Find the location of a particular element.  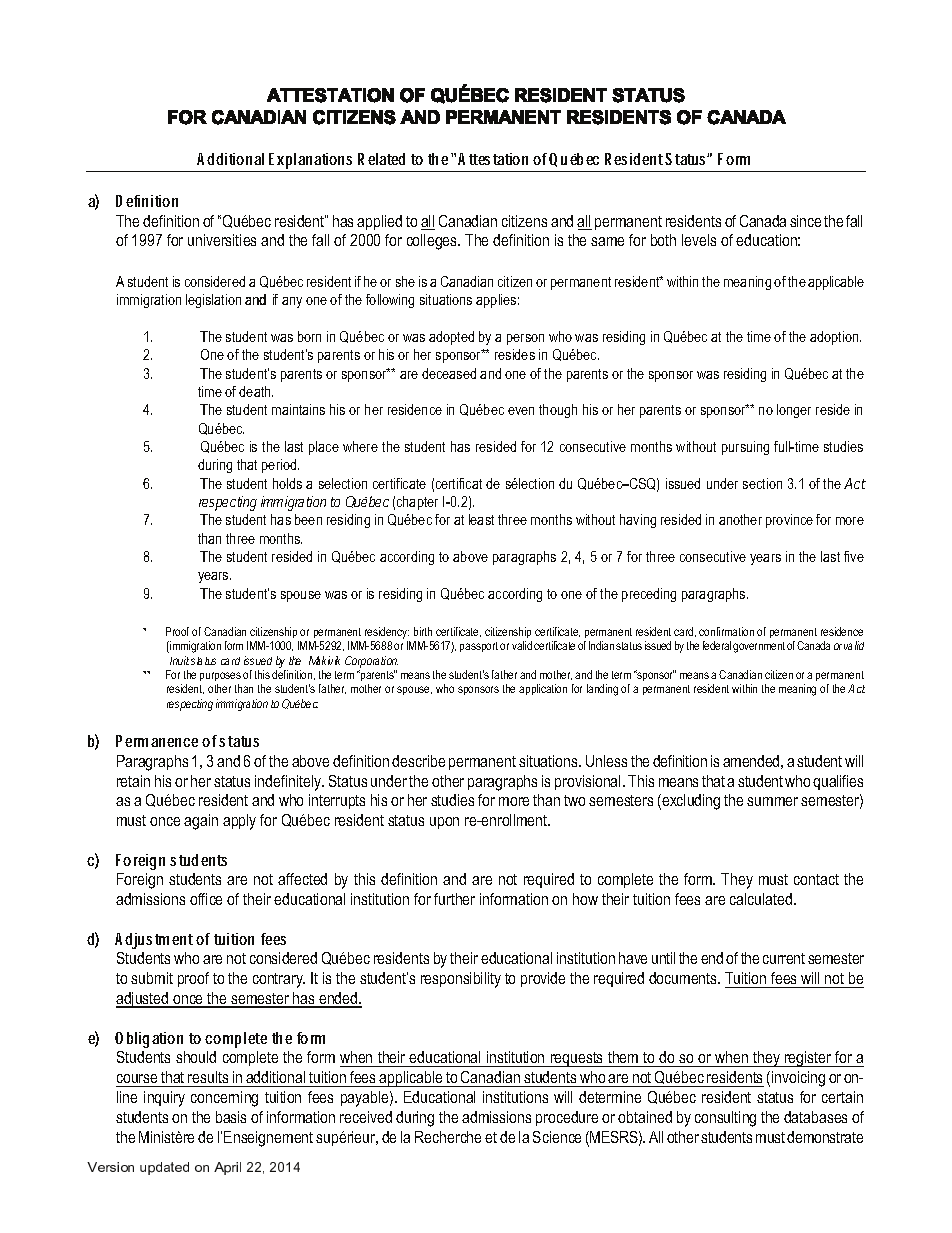

procedure is located at coordinates (567, 1118).
